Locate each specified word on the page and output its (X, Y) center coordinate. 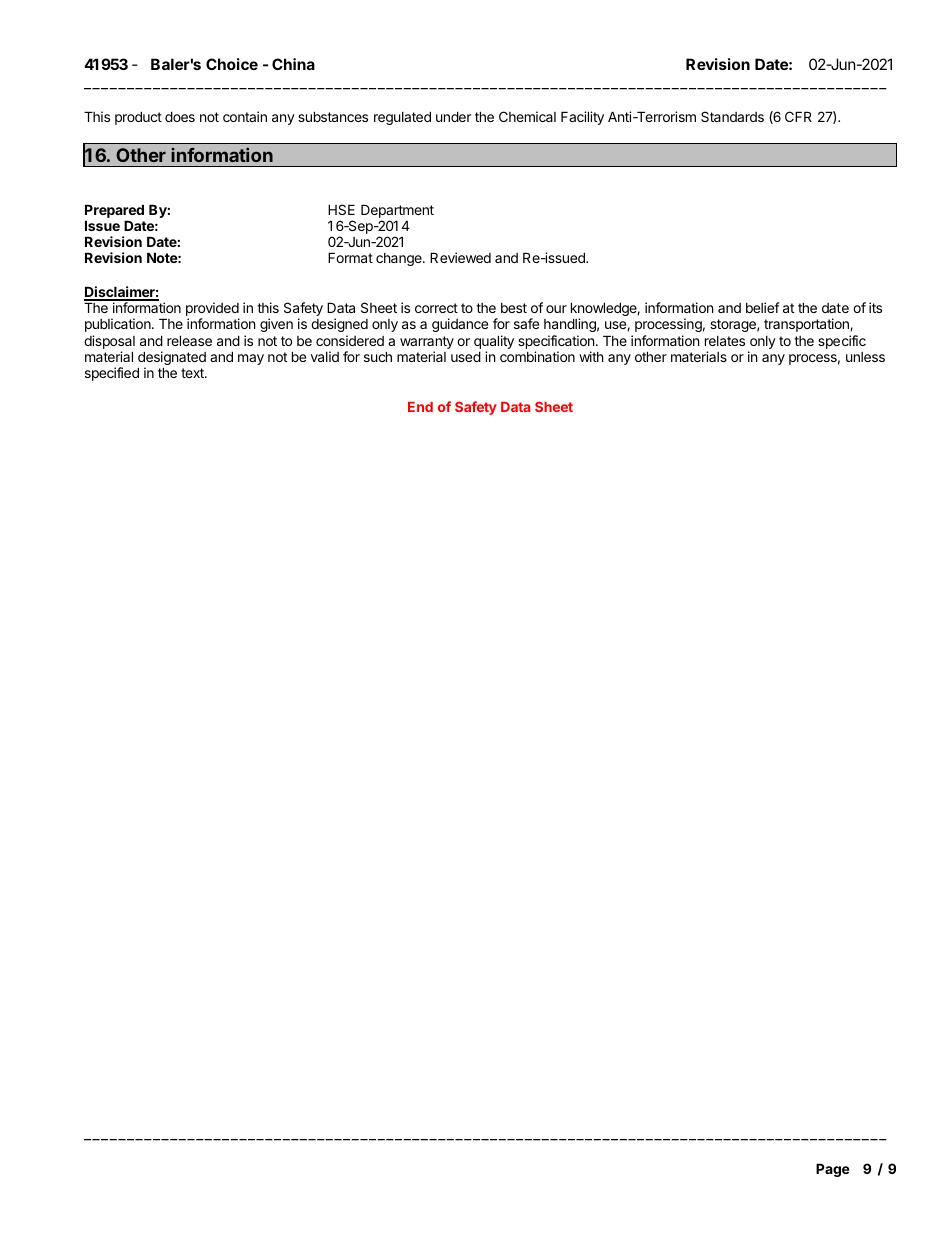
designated (172, 359)
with (591, 356)
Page (833, 1170)
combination (537, 356)
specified (112, 374)
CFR (798, 116)
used (466, 356)
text (193, 373)
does (180, 116)
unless (865, 357)
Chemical (527, 116)
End (420, 407)
